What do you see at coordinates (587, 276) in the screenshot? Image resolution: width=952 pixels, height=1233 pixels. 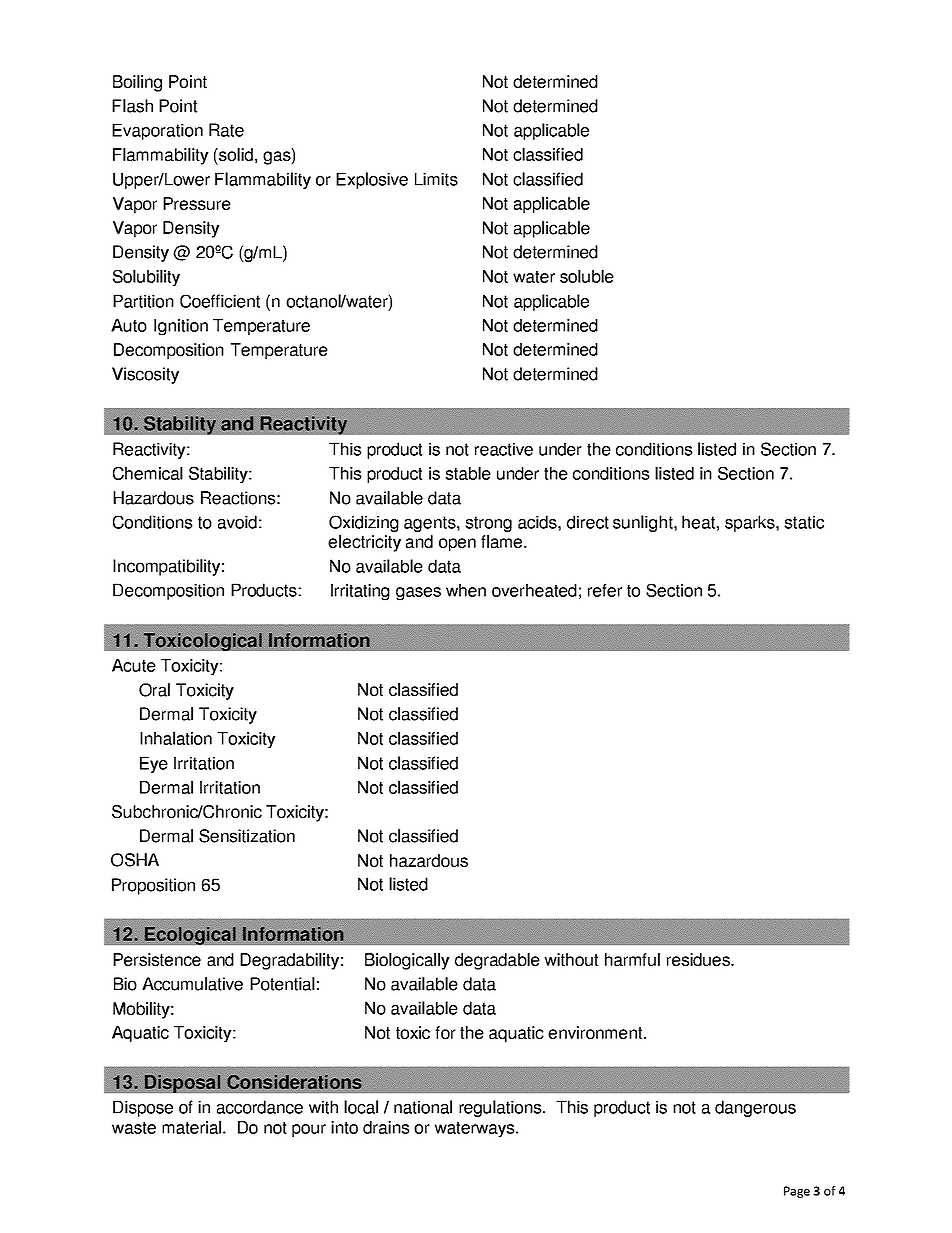 I see `soluble` at bounding box center [587, 276].
